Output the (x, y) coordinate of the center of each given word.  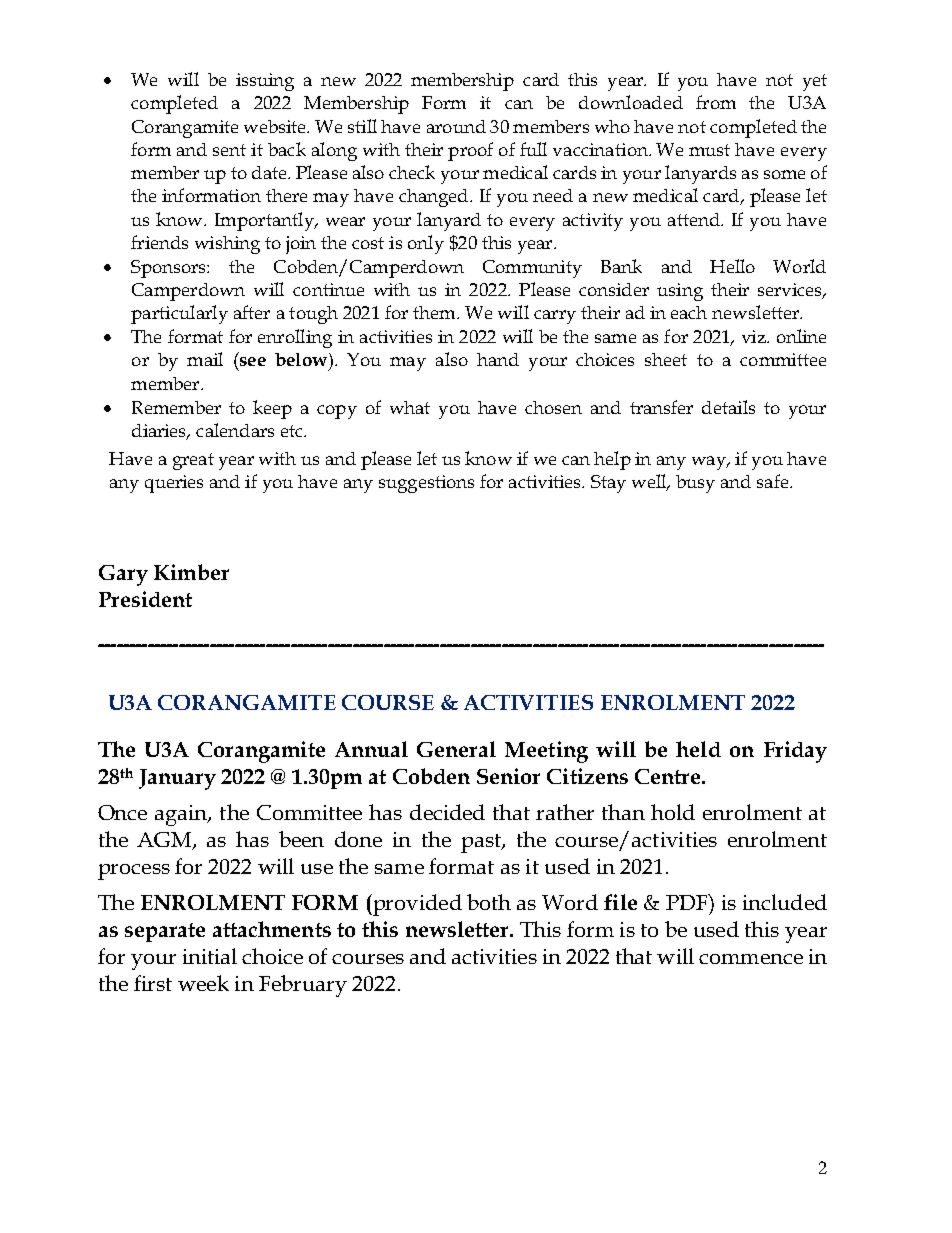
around (456, 126)
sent (229, 150)
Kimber (191, 572)
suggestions (426, 484)
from (716, 102)
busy (695, 484)
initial (210, 956)
